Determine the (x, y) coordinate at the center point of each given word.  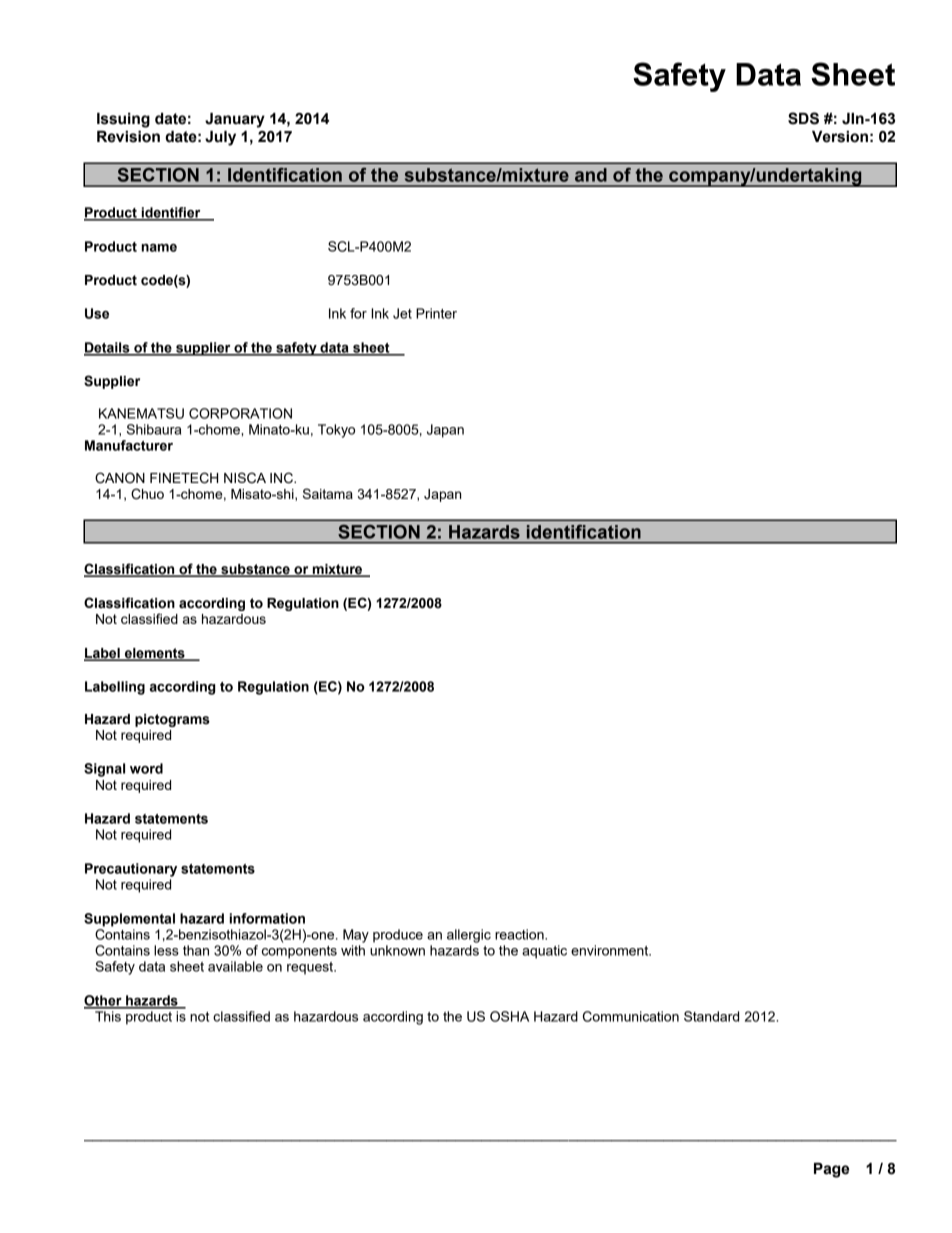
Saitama (328, 493)
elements (155, 654)
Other (104, 1001)
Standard (711, 1016)
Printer (436, 313)
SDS (803, 118)
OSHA (509, 1016)
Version (840, 137)
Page (831, 1170)
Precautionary (131, 870)
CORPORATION (240, 413)
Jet (402, 313)
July (220, 138)
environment (611, 950)
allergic (469, 936)
